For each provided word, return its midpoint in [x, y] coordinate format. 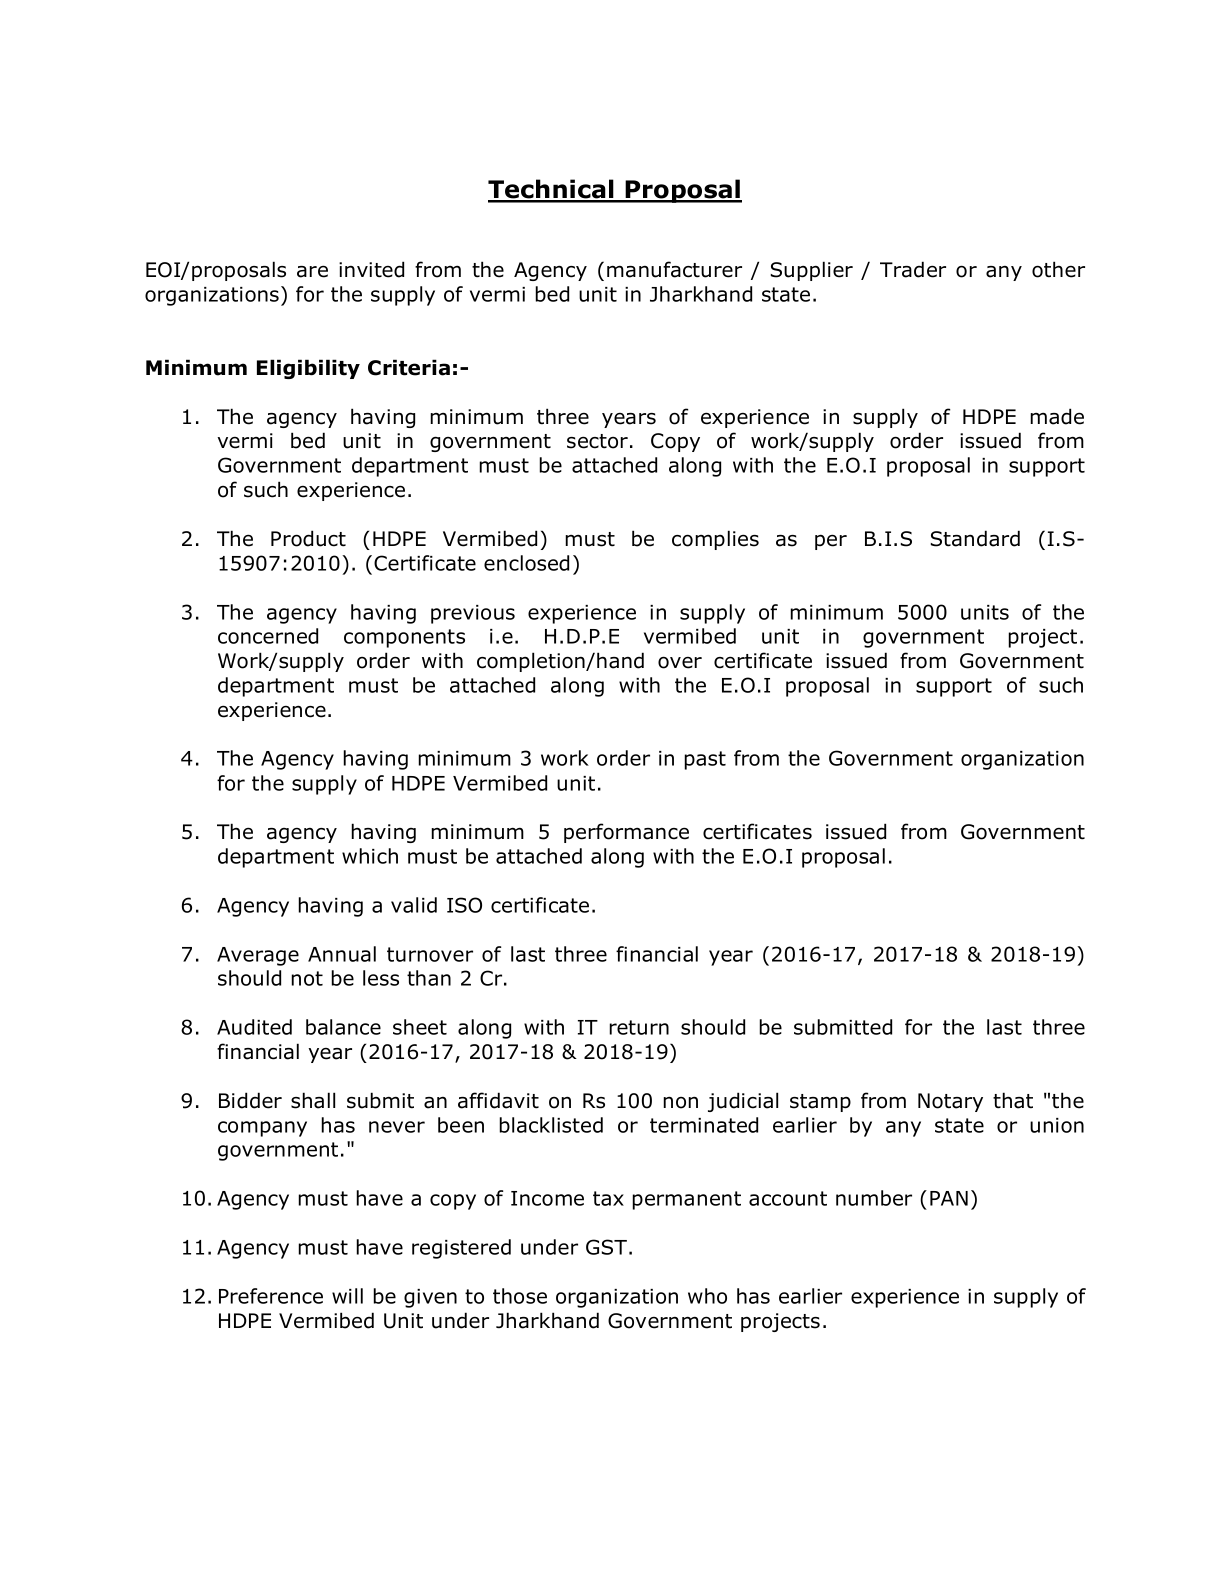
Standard [975, 538]
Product [308, 538]
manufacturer [674, 269]
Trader [913, 269]
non [680, 1102]
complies [715, 540]
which [370, 856]
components [404, 638]
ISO [464, 905]
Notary [950, 1102]
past [705, 760]
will [347, 1296]
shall [313, 1100]
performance [626, 833]
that [1013, 1100]
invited [371, 269]
